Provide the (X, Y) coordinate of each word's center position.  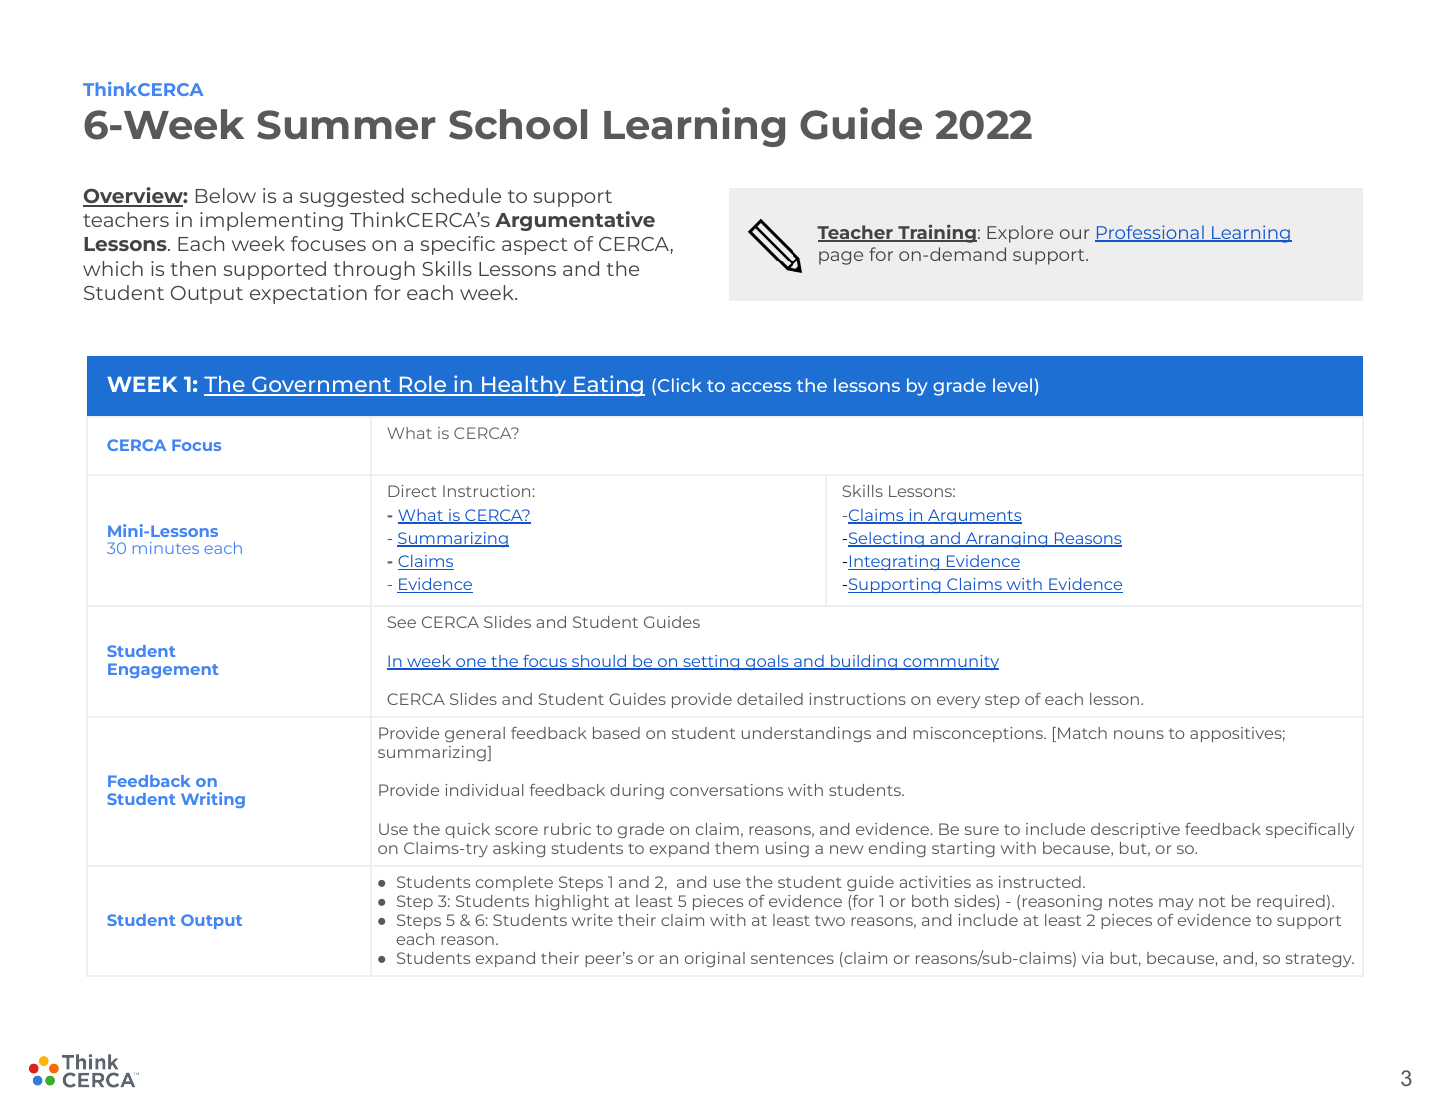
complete (514, 883)
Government (322, 385)
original (715, 959)
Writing (213, 800)
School (518, 124)
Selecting (886, 539)
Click (680, 385)
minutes (166, 548)
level (1012, 385)
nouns (1139, 734)
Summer (346, 125)
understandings (806, 734)
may (1176, 904)
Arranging (1007, 539)
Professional (1150, 233)
